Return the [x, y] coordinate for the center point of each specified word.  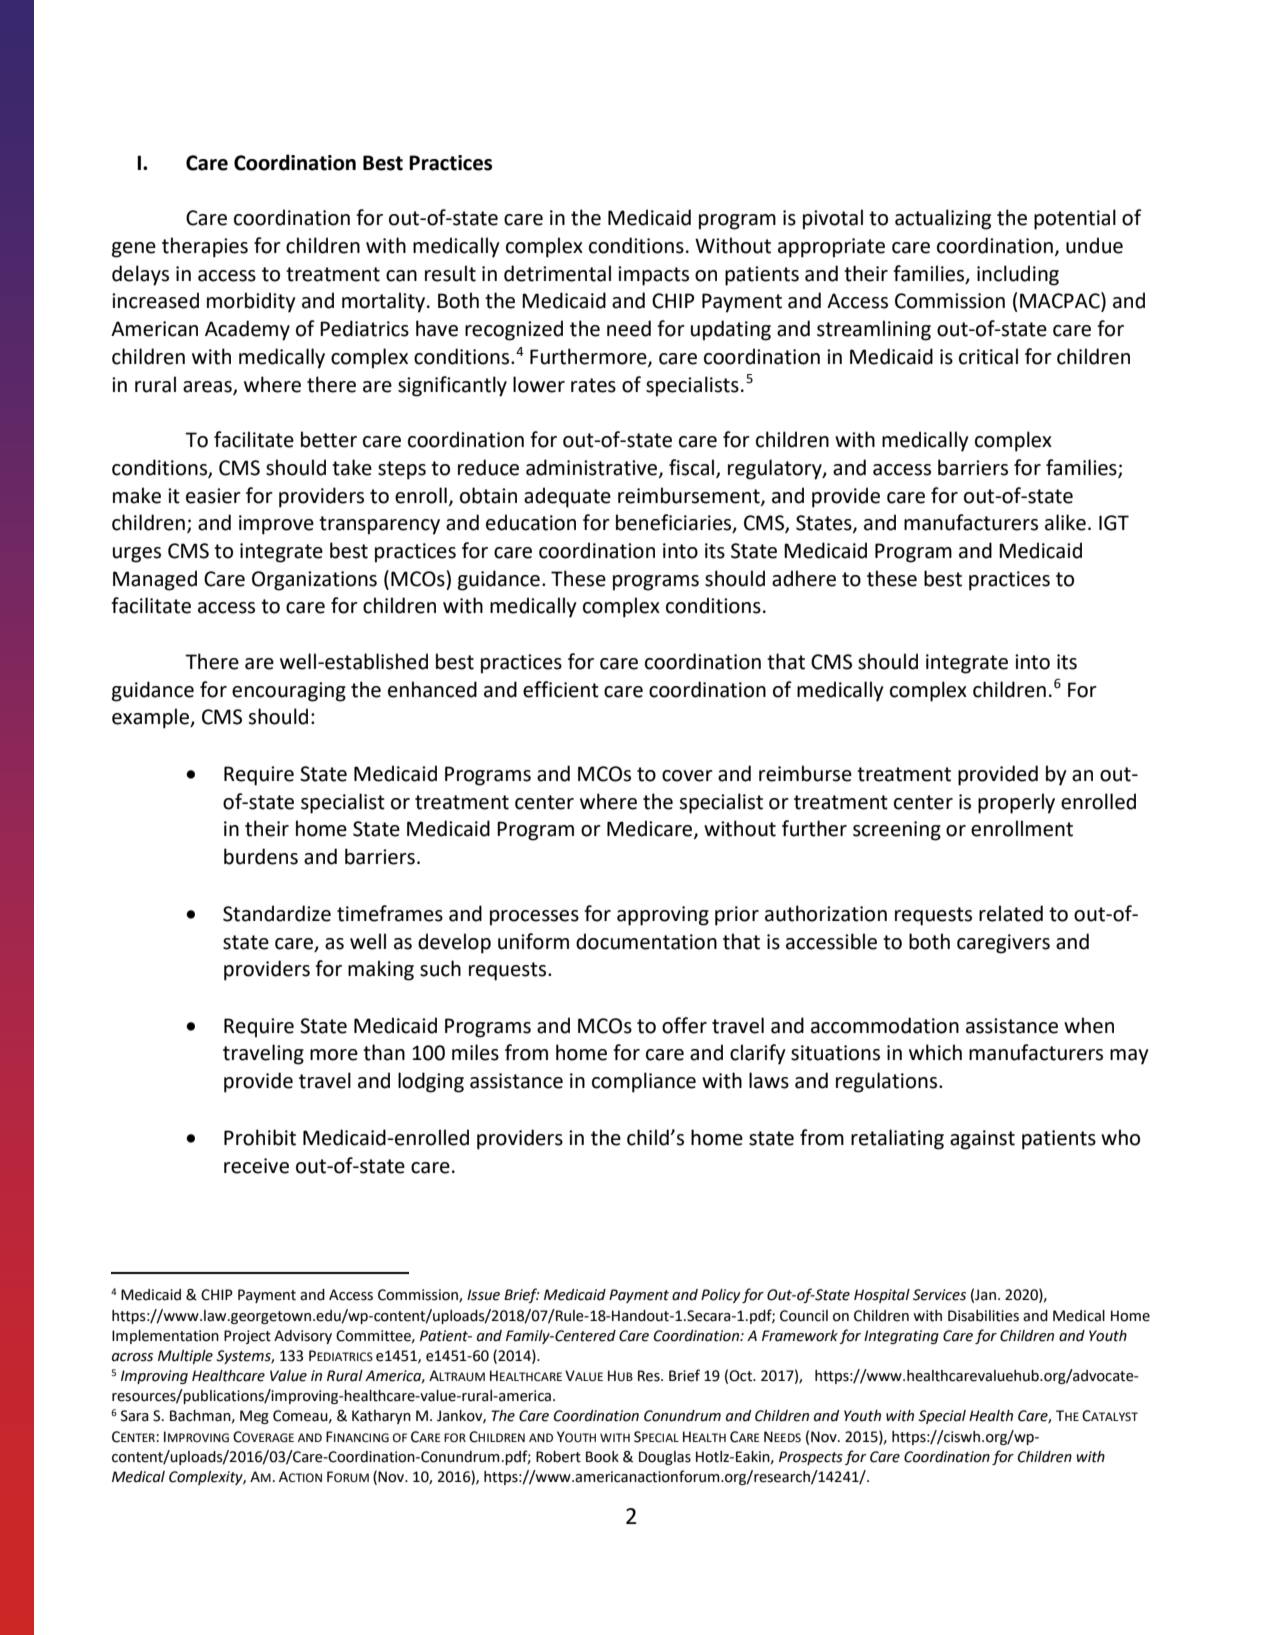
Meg [254, 1417]
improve [276, 525]
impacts [653, 276]
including [1018, 275]
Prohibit [260, 1137]
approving [663, 916]
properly [1016, 803]
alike [1065, 522]
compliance [644, 1082]
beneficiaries [675, 523]
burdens [261, 856]
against [982, 1140]
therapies [205, 247]
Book [602, 1457]
